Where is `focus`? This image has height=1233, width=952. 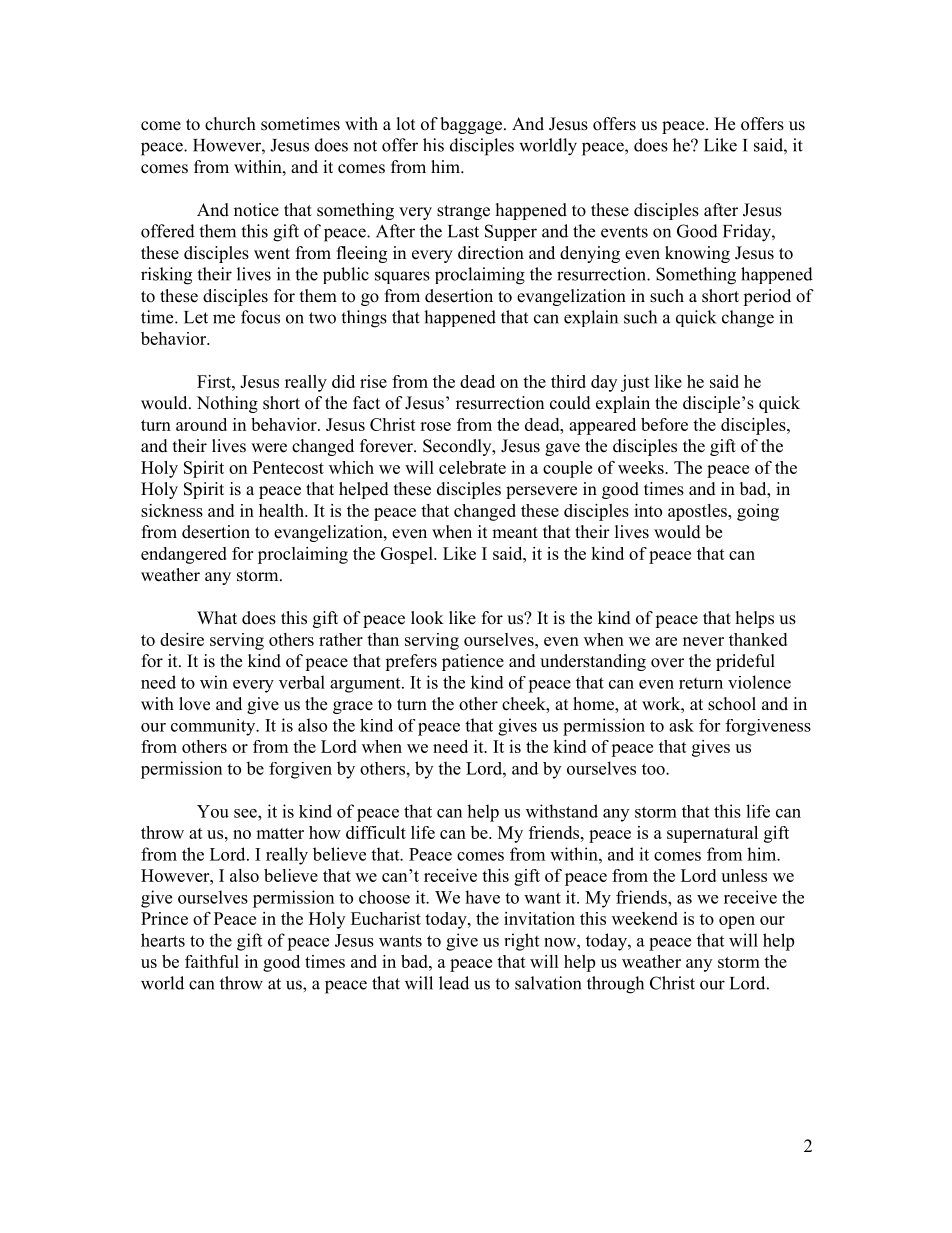 focus is located at coordinates (260, 317).
